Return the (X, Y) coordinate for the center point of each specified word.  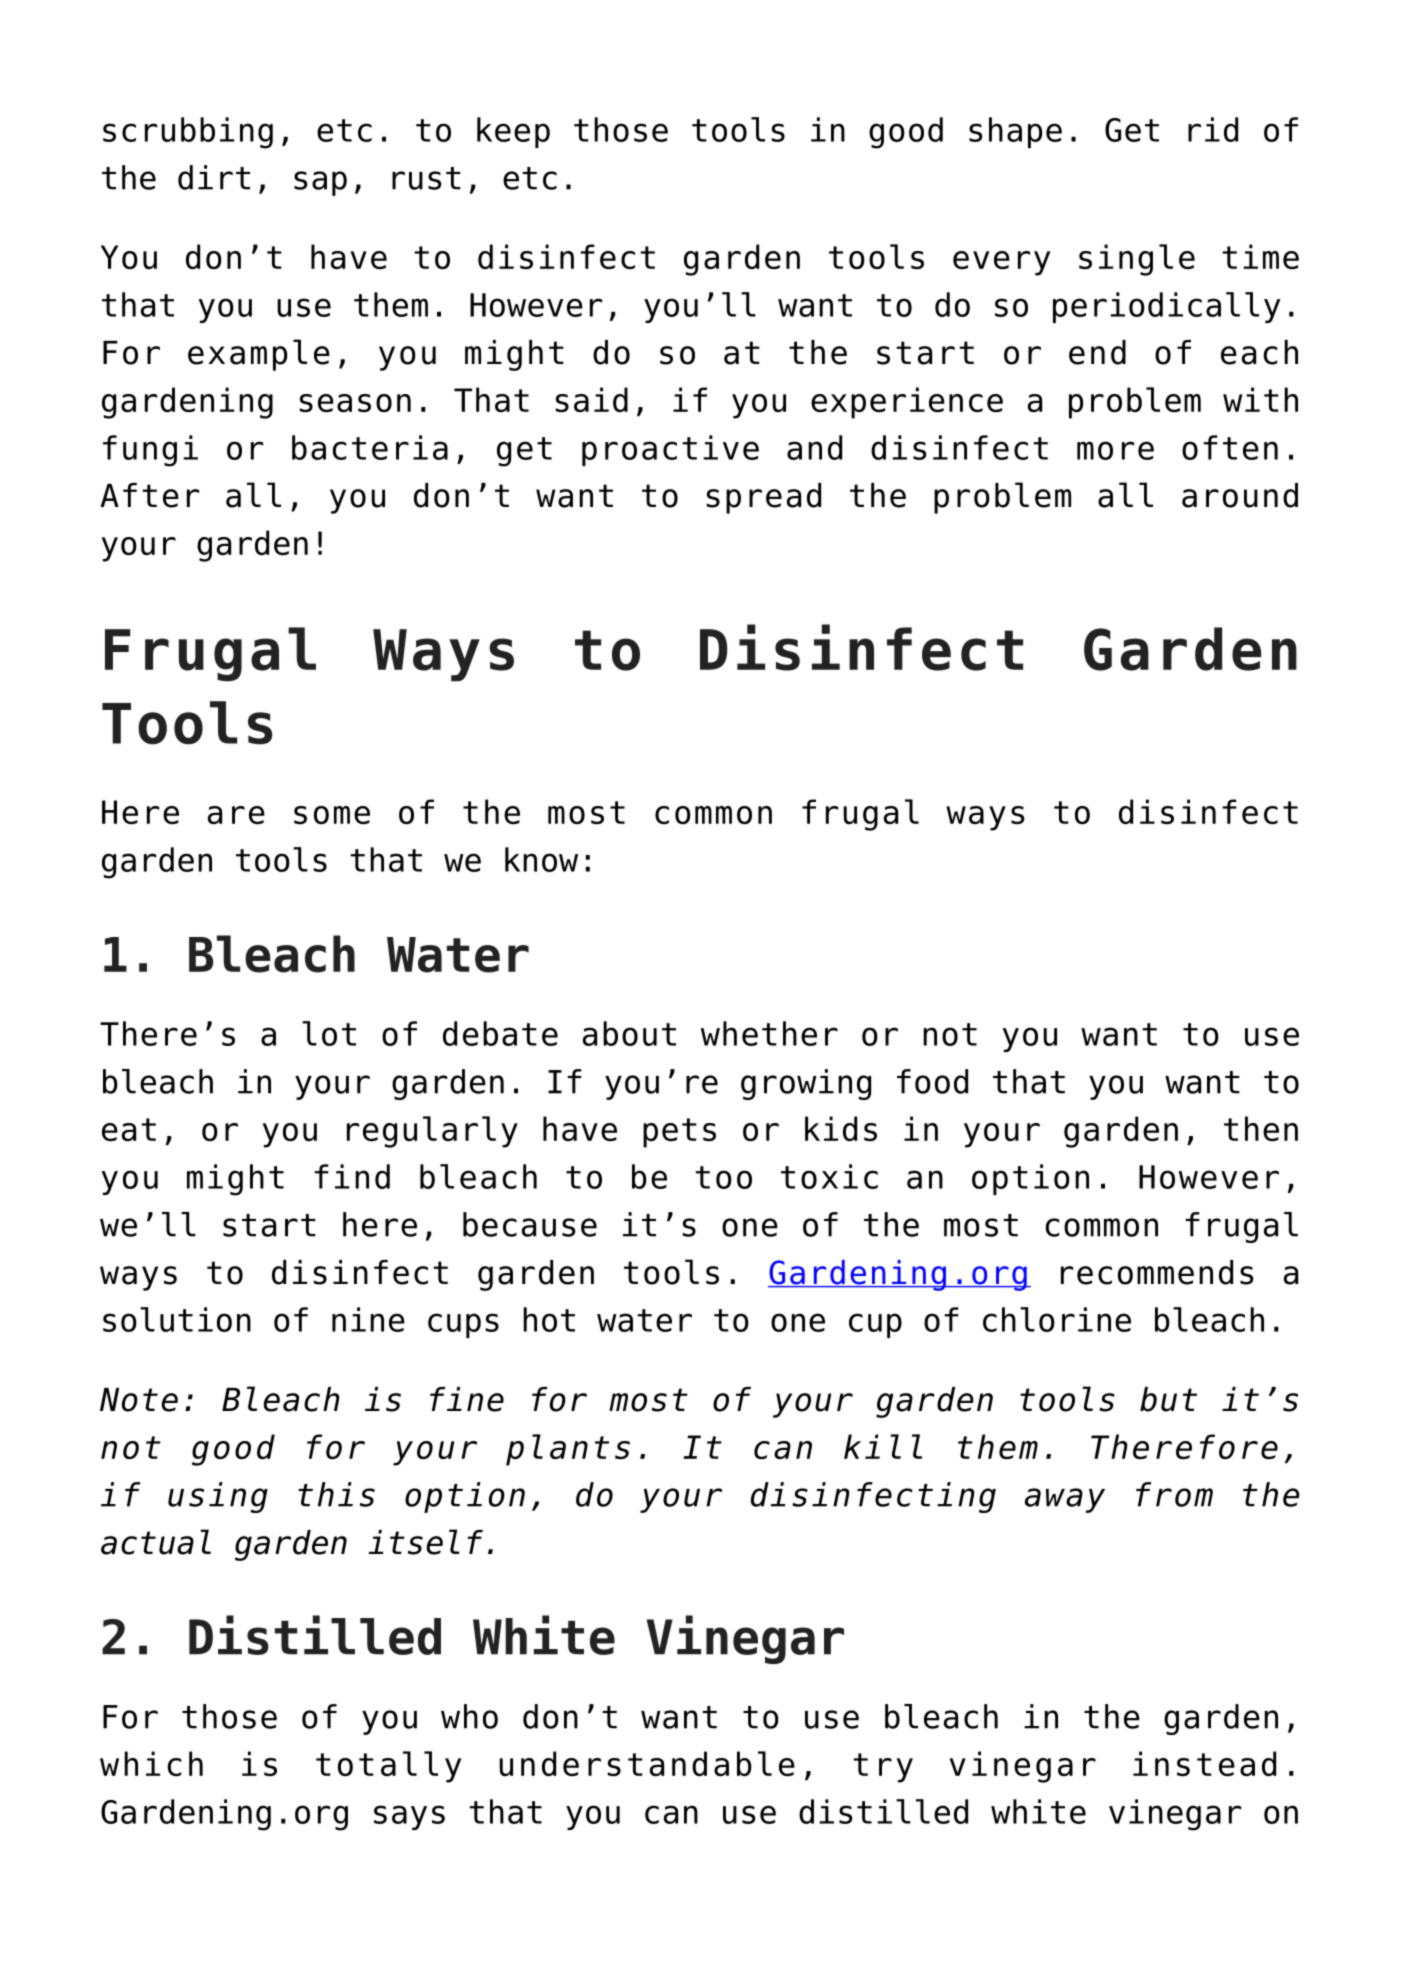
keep (513, 132)
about (629, 1033)
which (151, 1763)
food (932, 1081)
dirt (214, 177)
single (1137, 260)
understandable (647, 1763)
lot (329, 1033)
